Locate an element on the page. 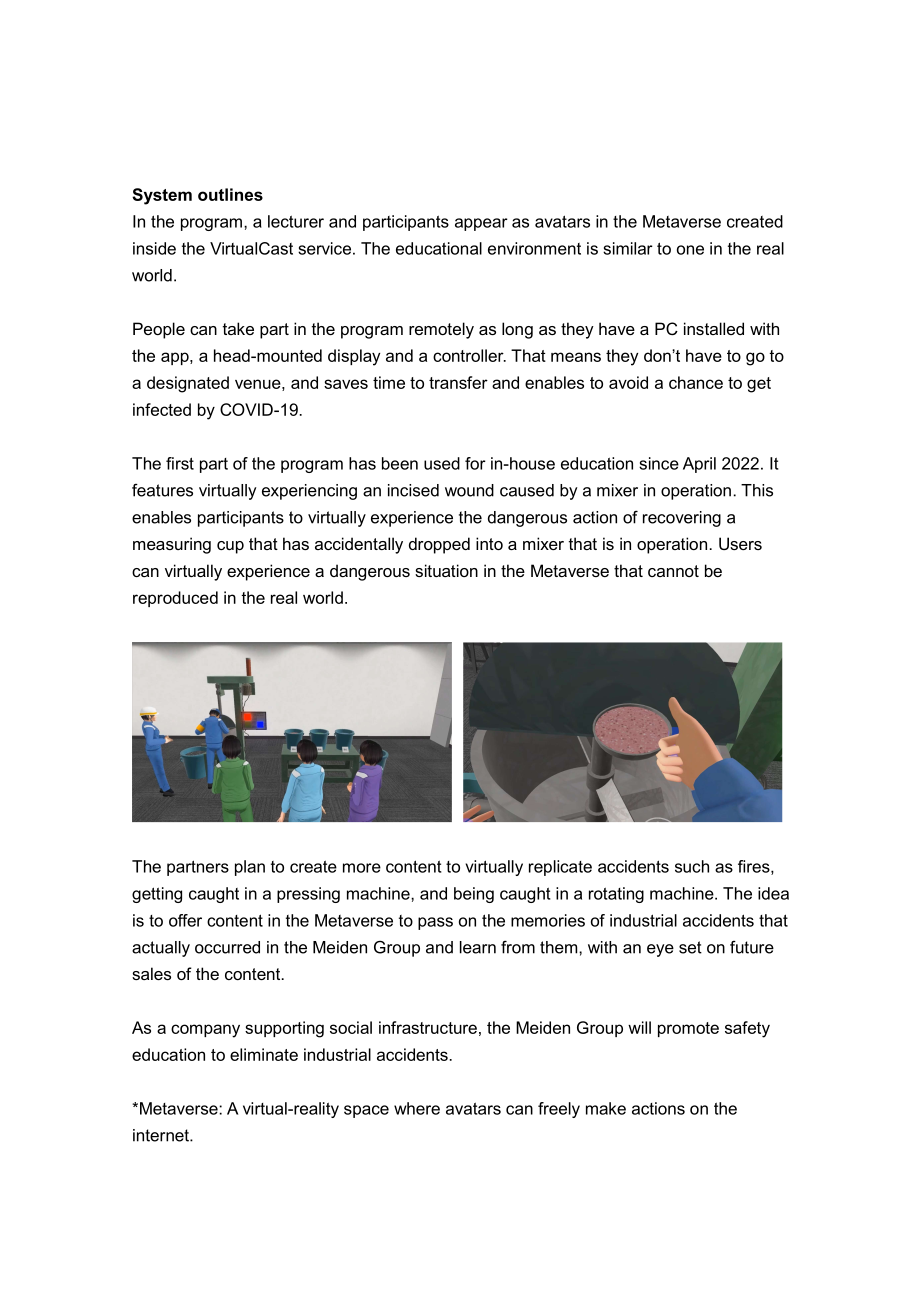 The height and width of the image is (1308, 924). outlines is located at coordinates (230, 194).
